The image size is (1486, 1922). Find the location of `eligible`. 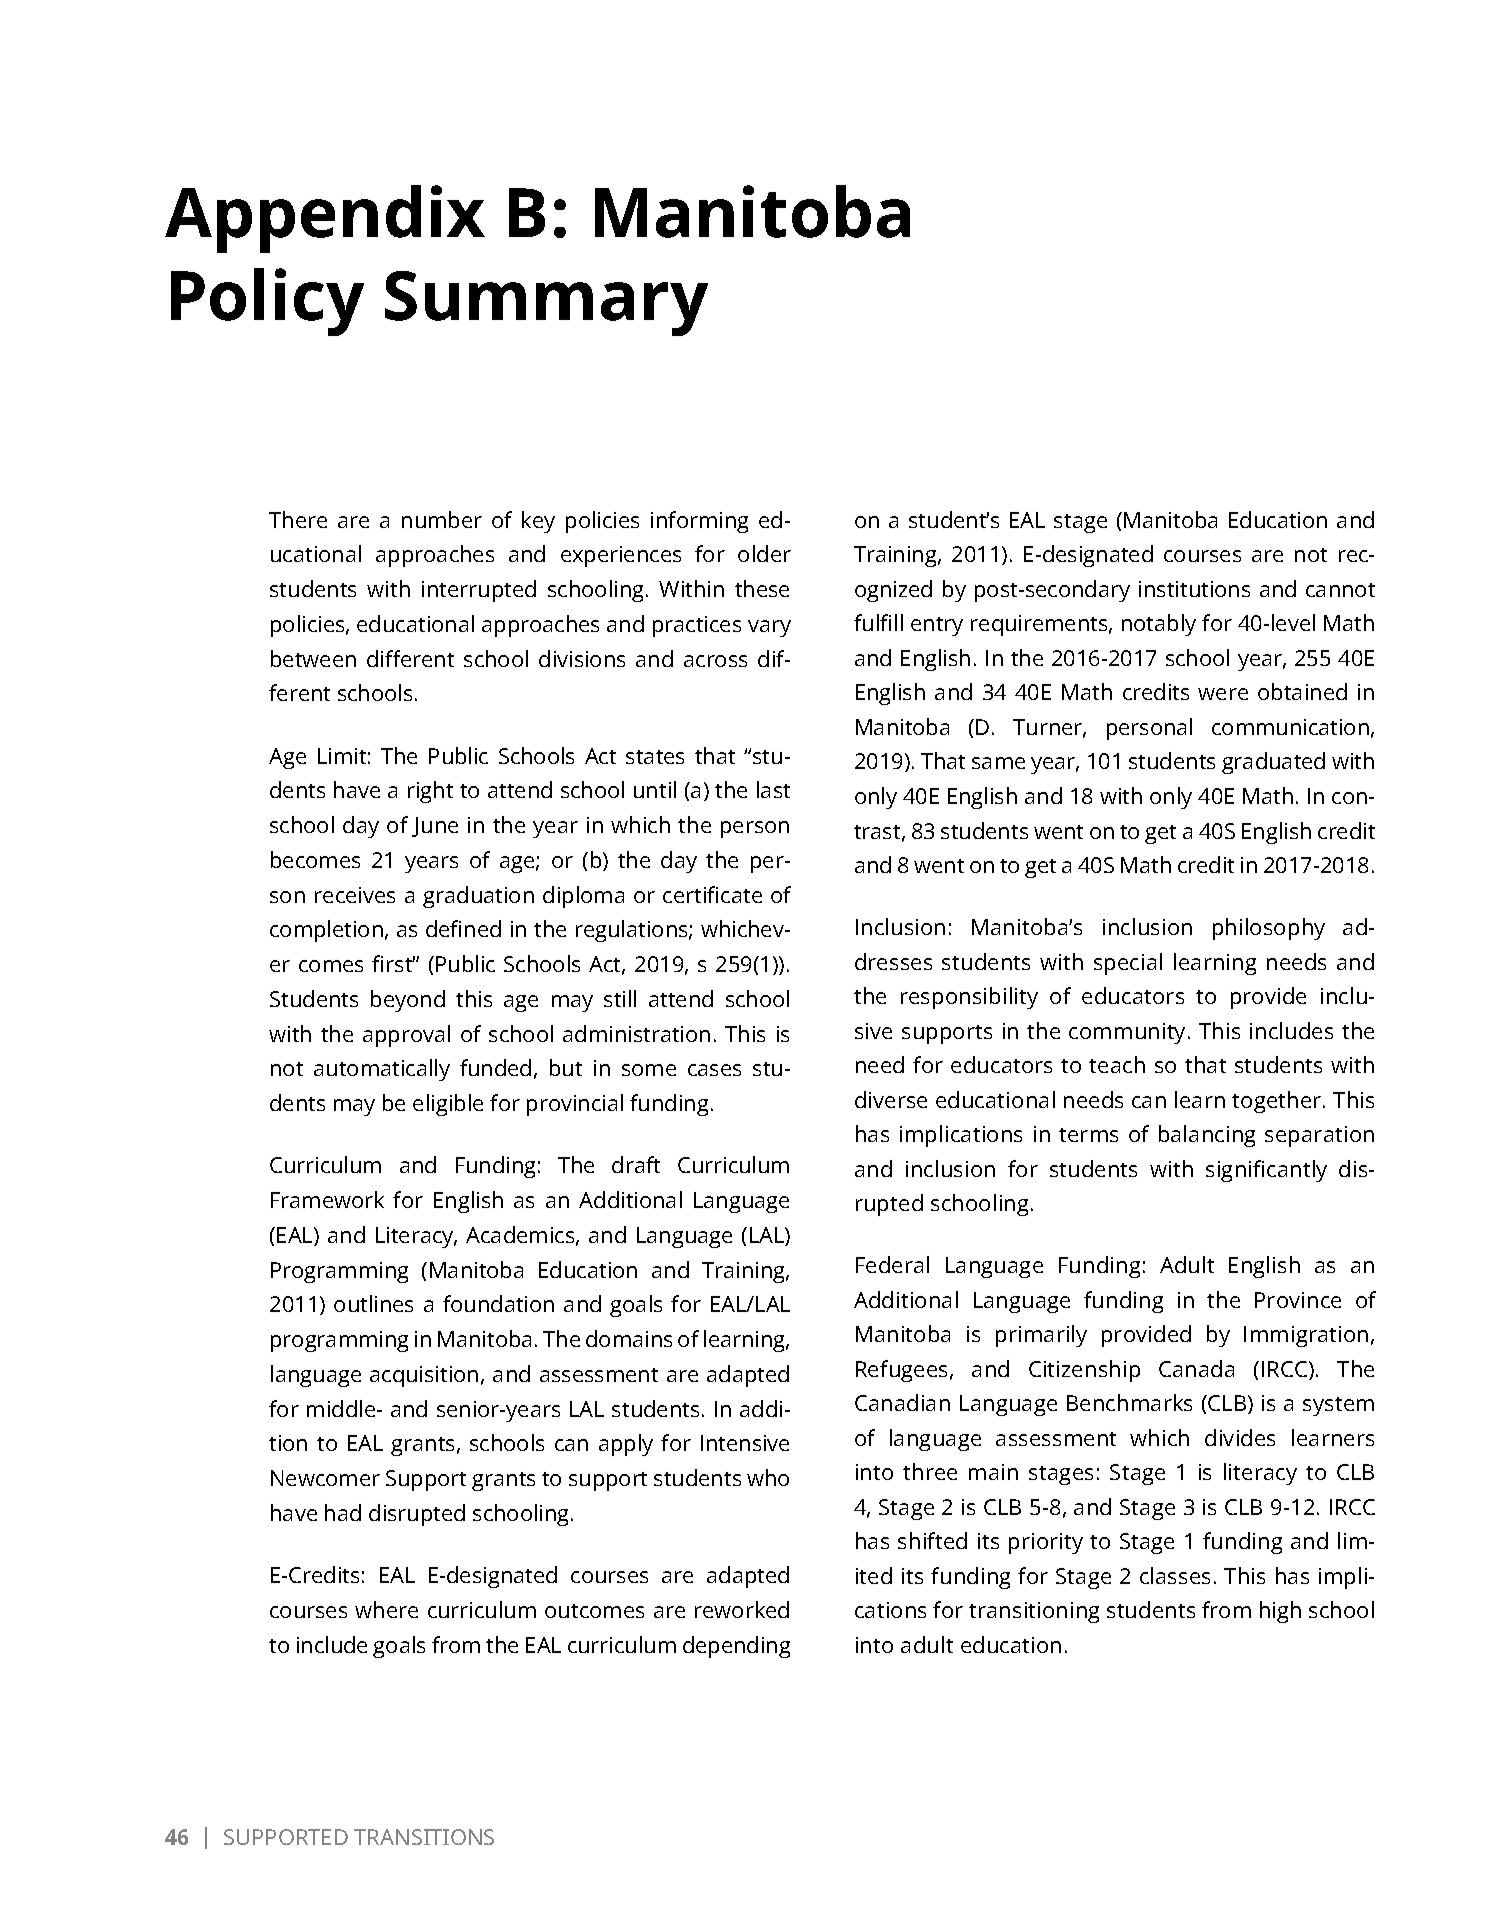

eligible is located at coordinates (448, 1105).
